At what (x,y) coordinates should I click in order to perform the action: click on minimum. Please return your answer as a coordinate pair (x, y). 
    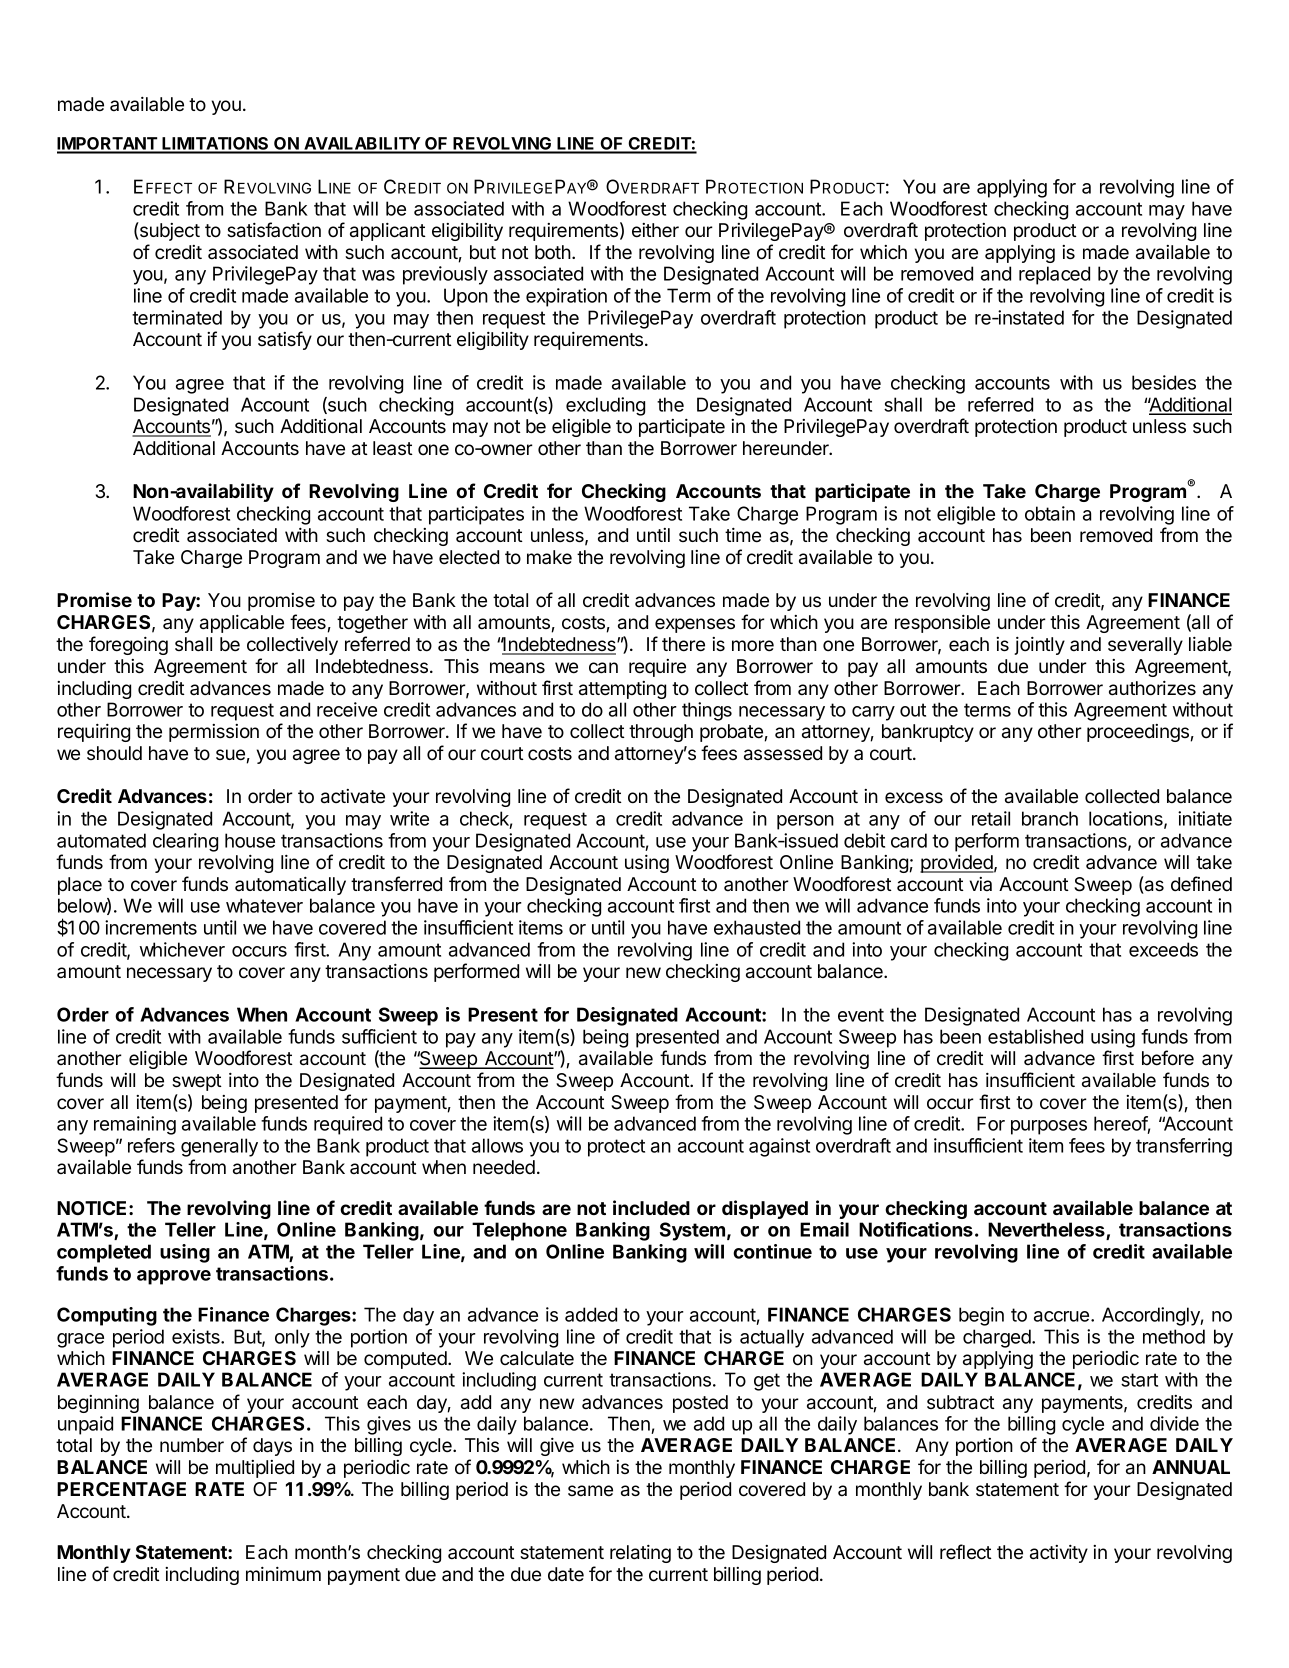
    Looking at the image, I should click on (283, 1574).
